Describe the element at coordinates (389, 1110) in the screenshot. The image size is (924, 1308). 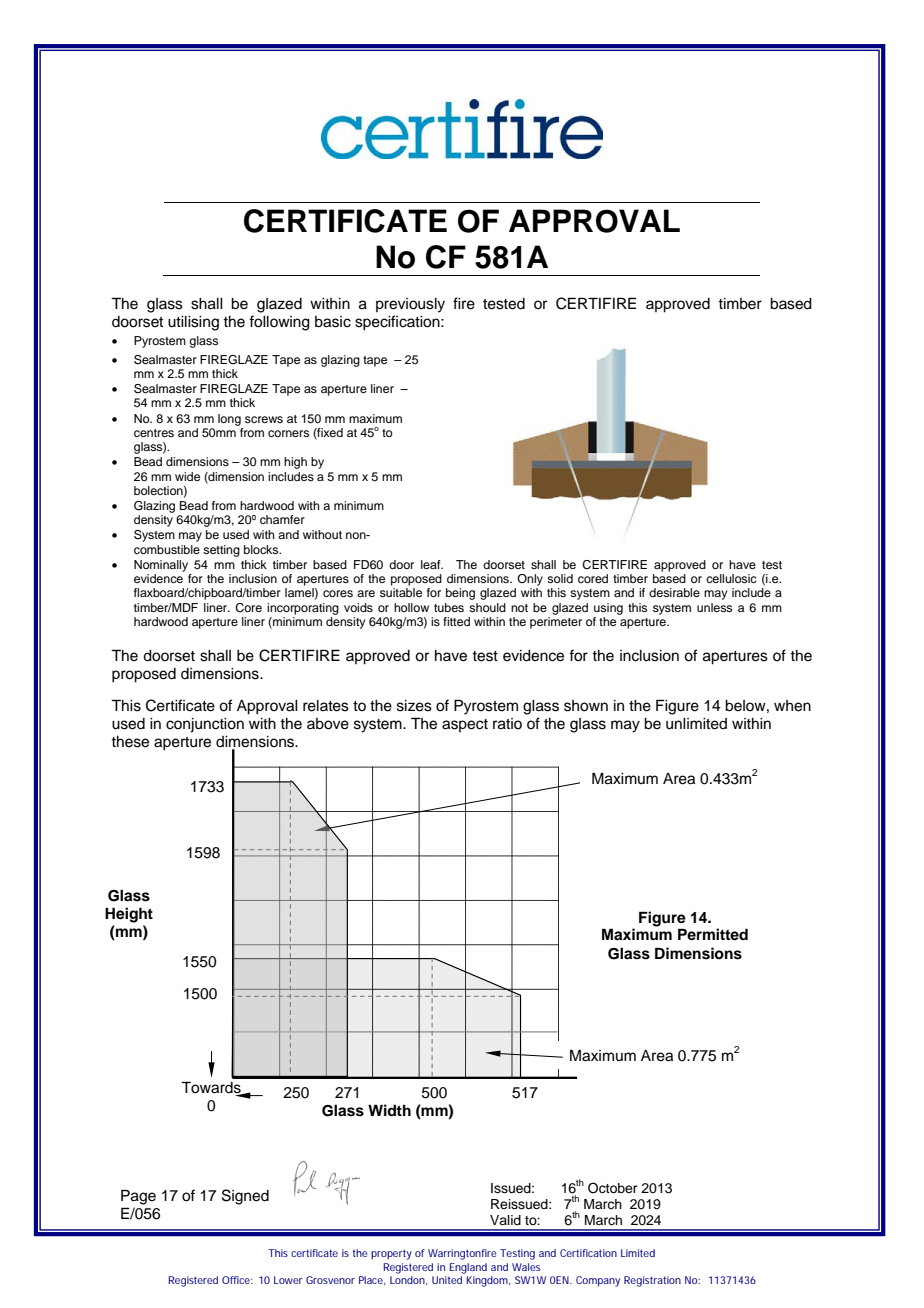
I see `Width` at that location.
